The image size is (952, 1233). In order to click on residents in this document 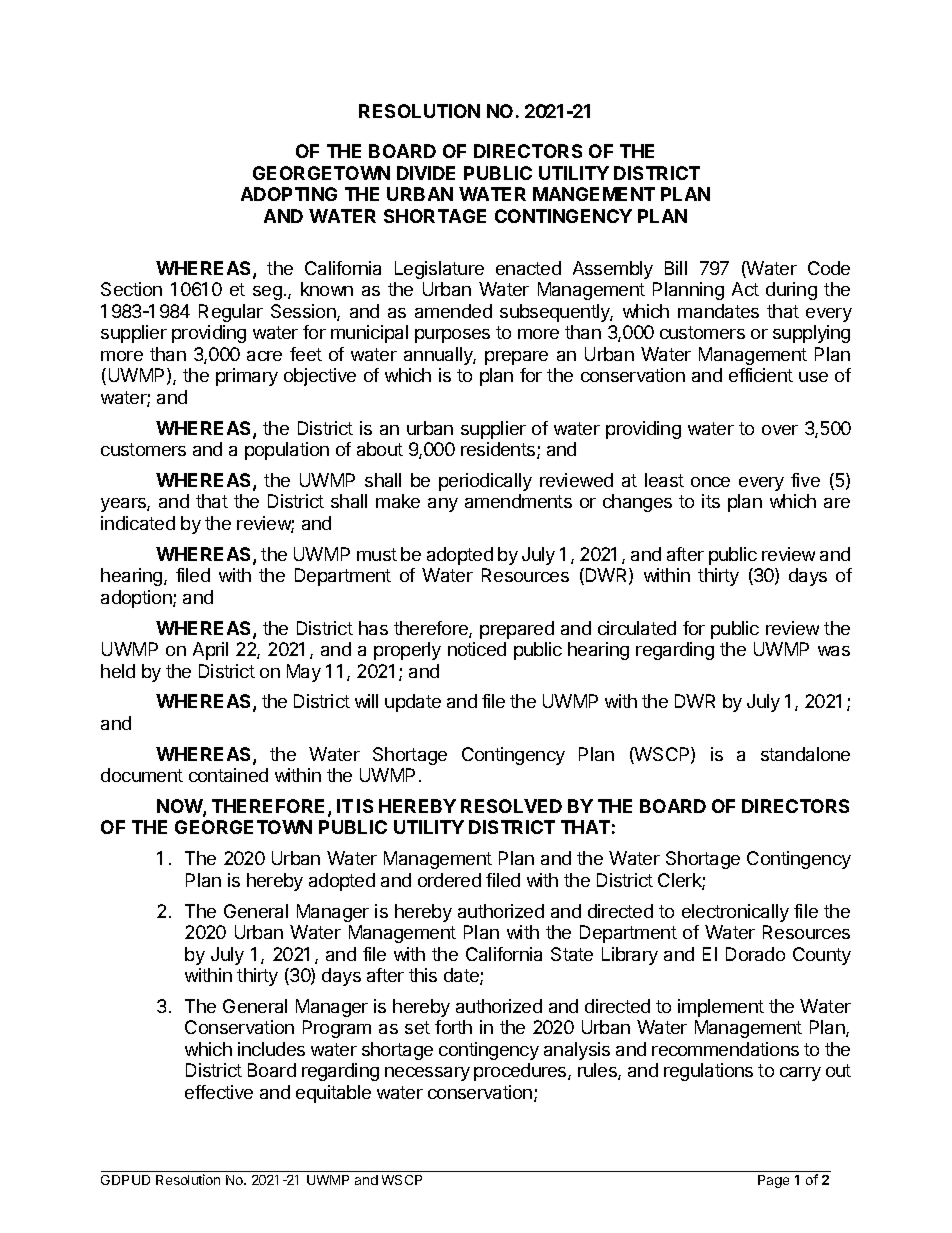, I will do `click(499, 450)`.
